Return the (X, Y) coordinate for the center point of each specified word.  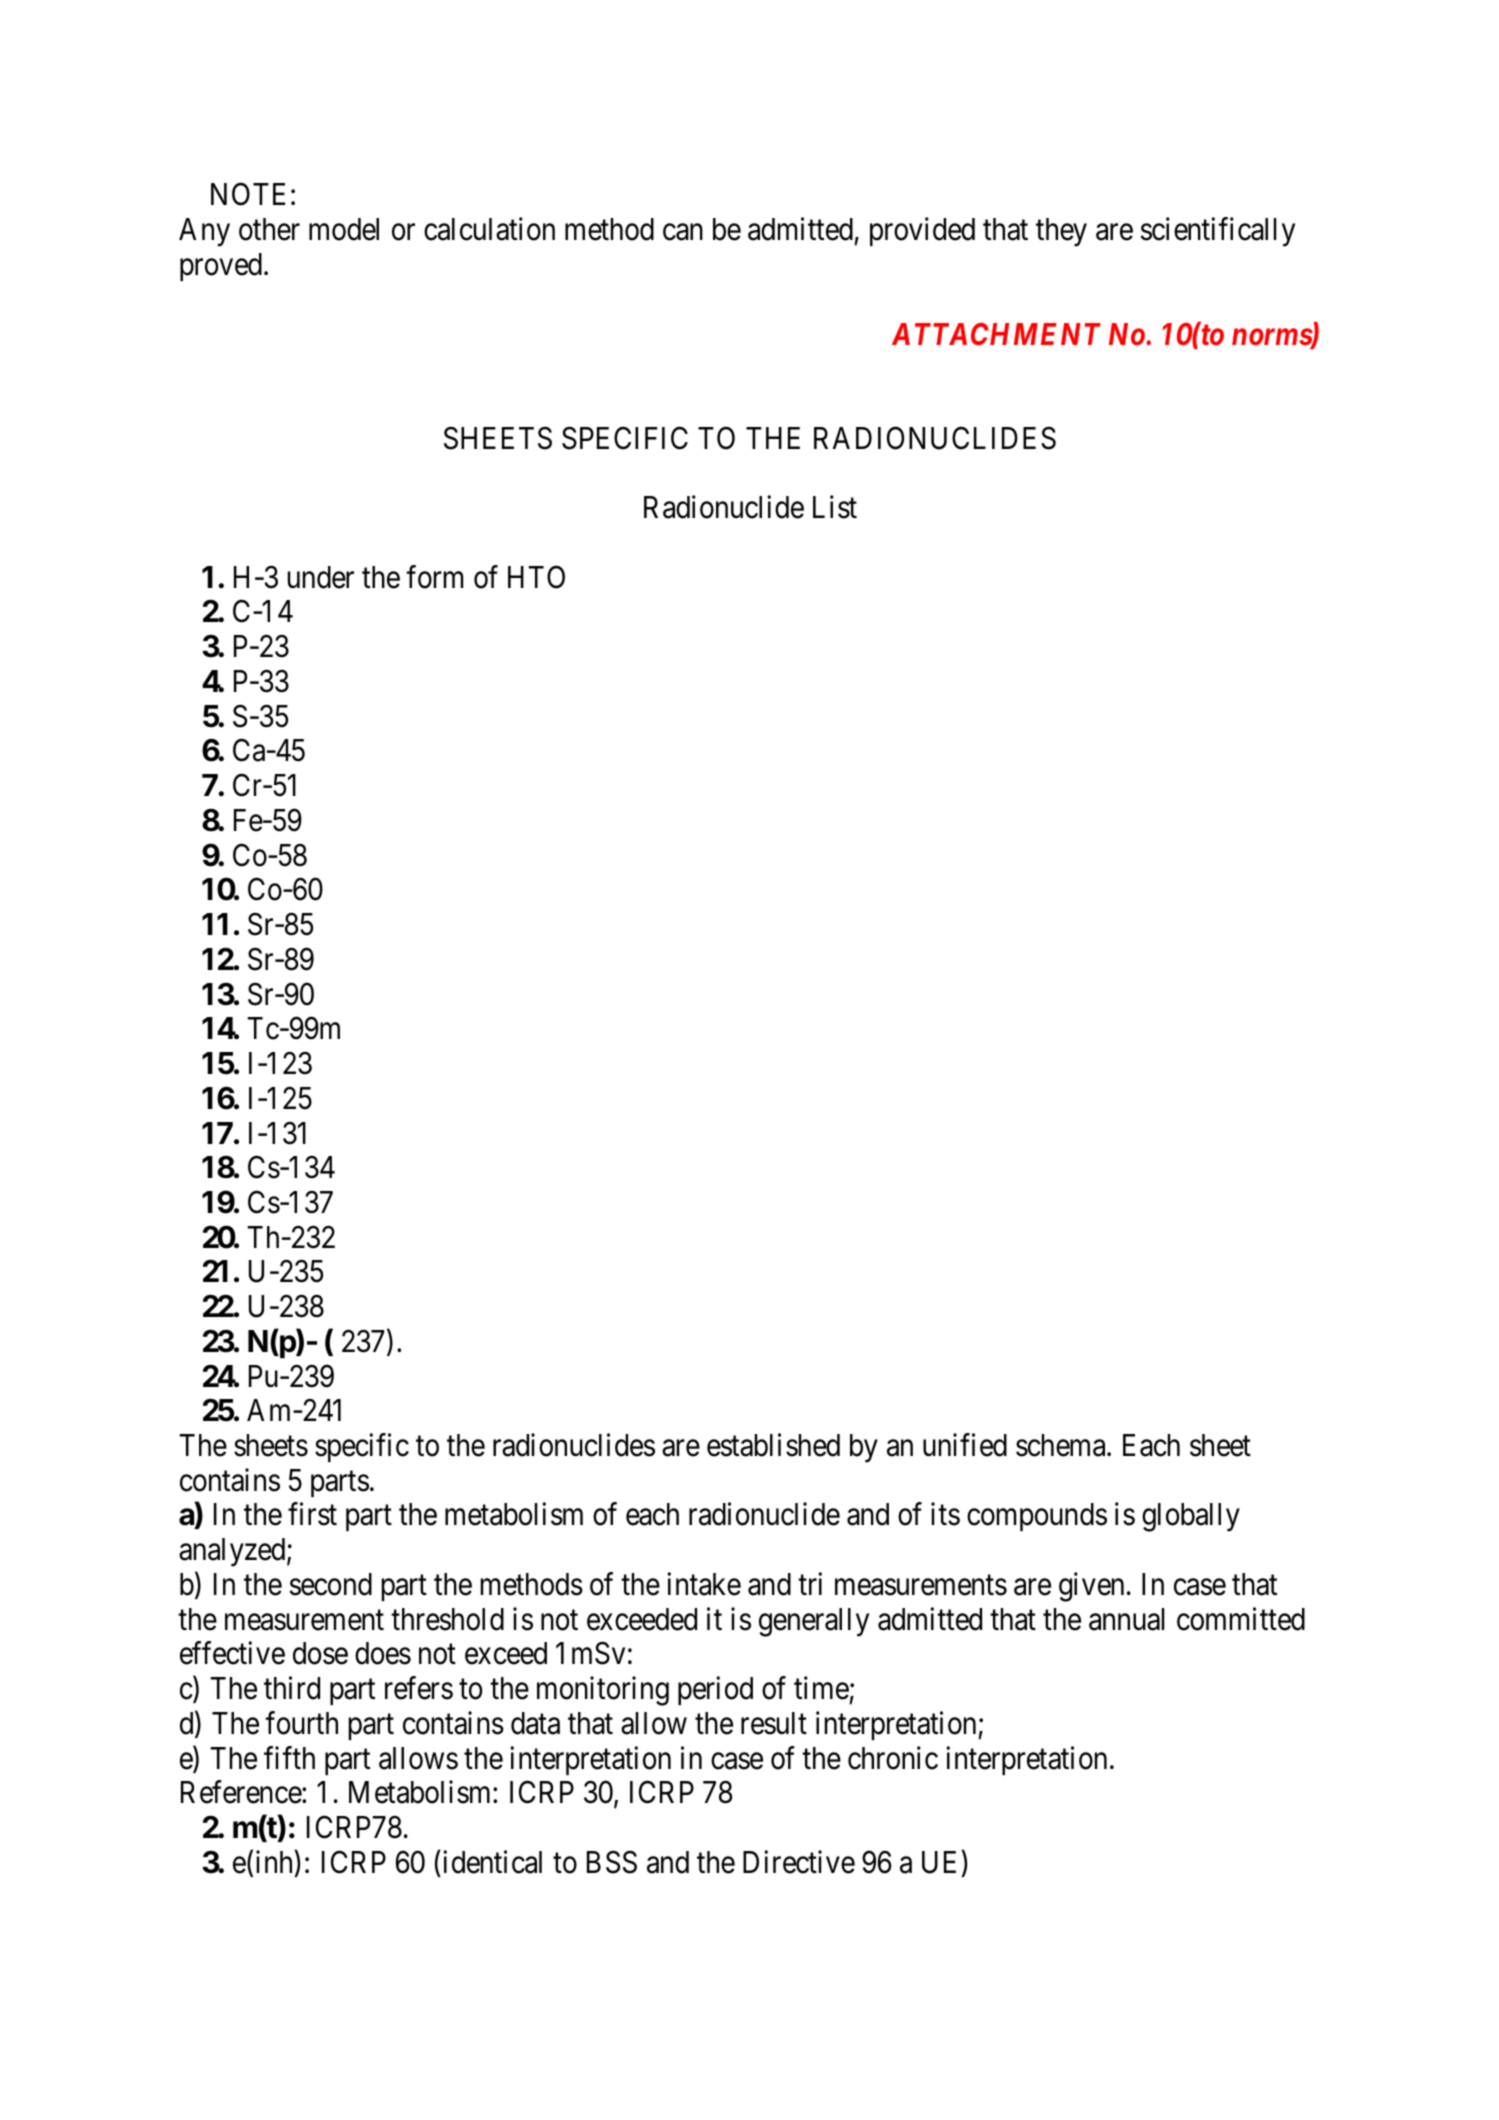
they (1061, 232)
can (683, 232)
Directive (799, 1862)
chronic (893, 1758)
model (344, 229)
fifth (289, 1757)
